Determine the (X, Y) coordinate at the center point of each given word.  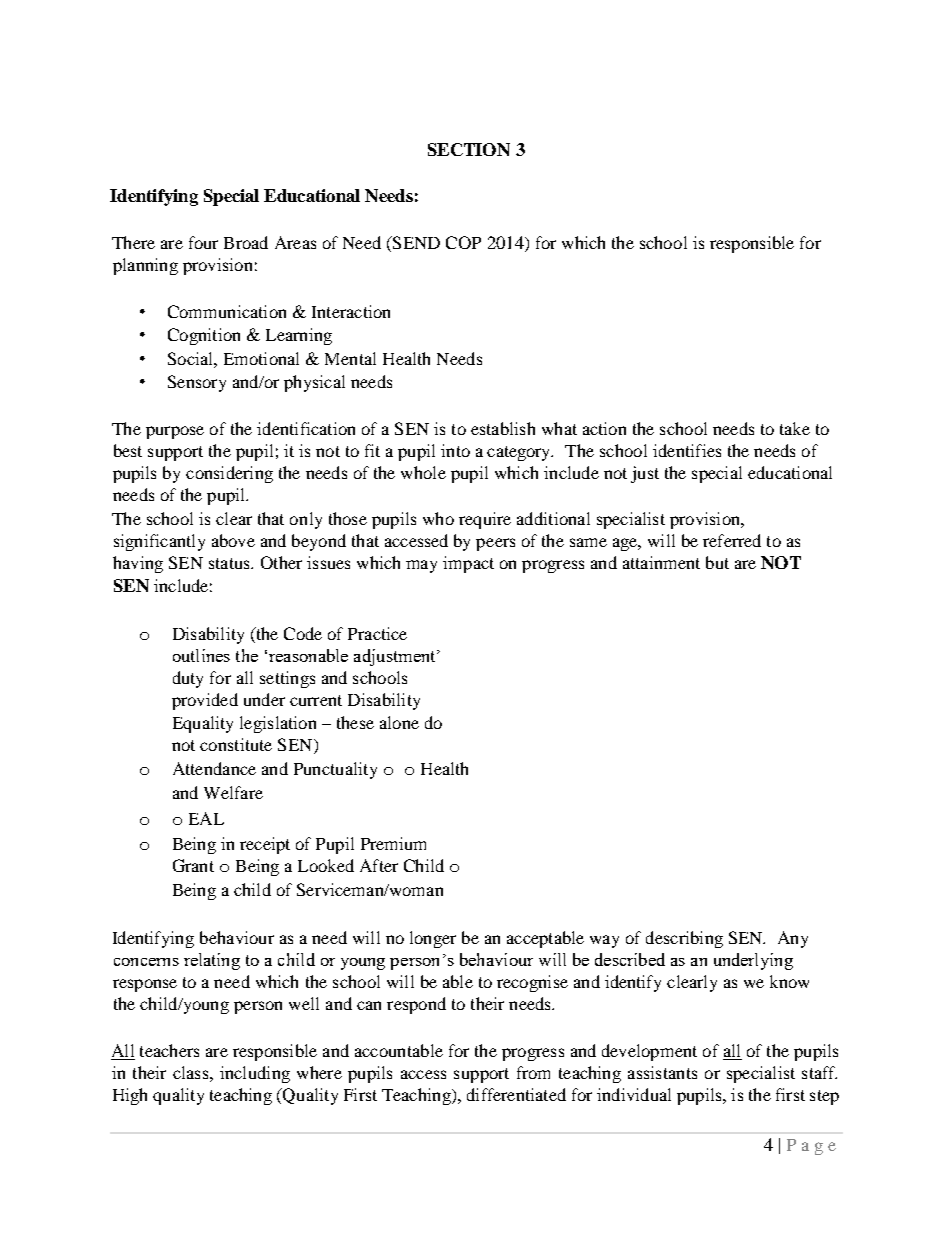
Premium (393, 843)
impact (468, 564)
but (717, 562)
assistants (662, 1072)
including (255, 1074)
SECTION (469, 149)
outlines (201, 655)
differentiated (516, 1094)
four (203, 242)
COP (463, 242)
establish (503, 428)
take (795, 428)
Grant (193, 865)
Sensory (197, 383)
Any (793, 939)
